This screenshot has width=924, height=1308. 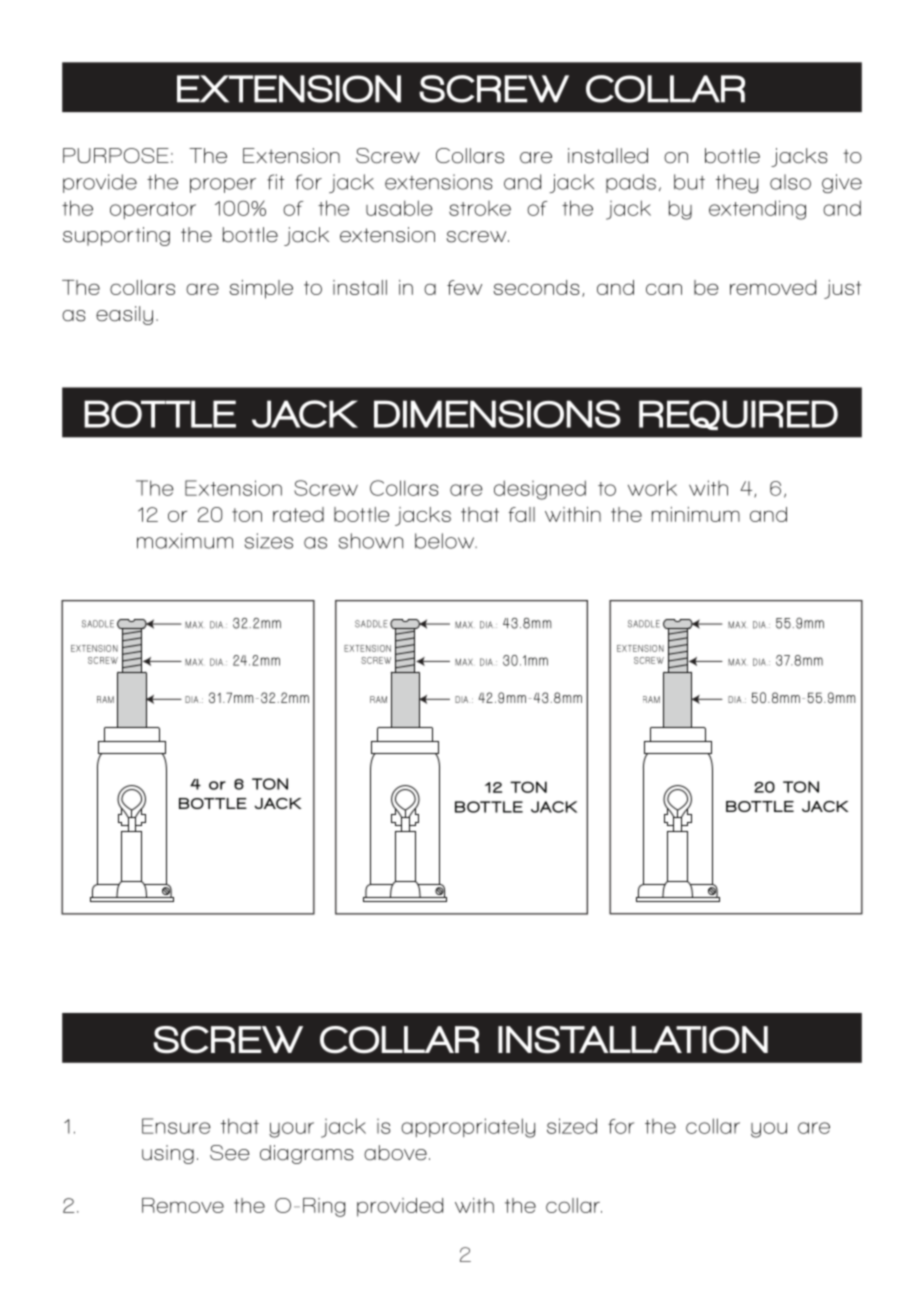 What do you see at coordinates (737, 183) in the screenshot?
I see `they` at bounding box center [737, 183].
